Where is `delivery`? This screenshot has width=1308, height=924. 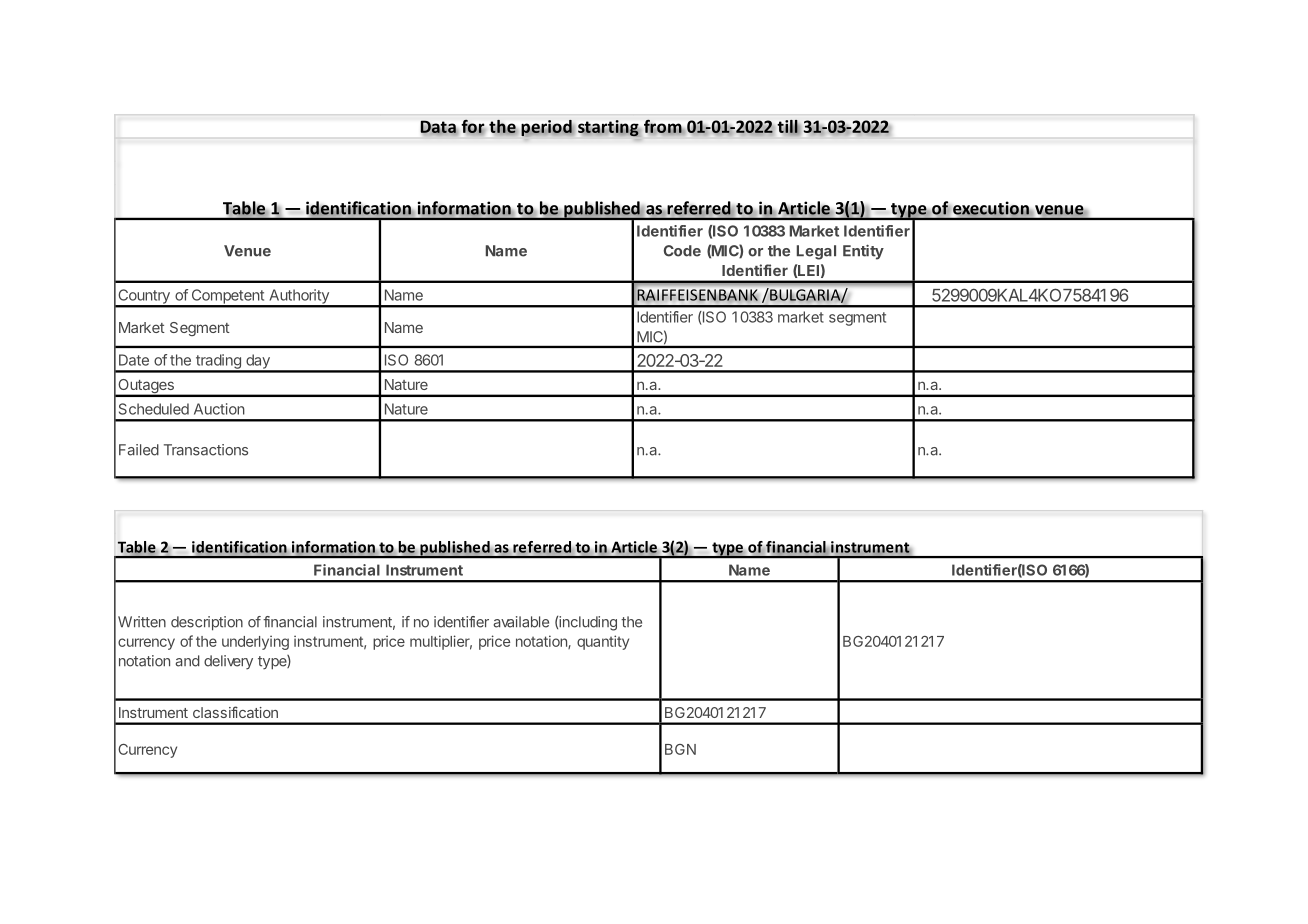 delivery is located at coordinates (228, 662).
